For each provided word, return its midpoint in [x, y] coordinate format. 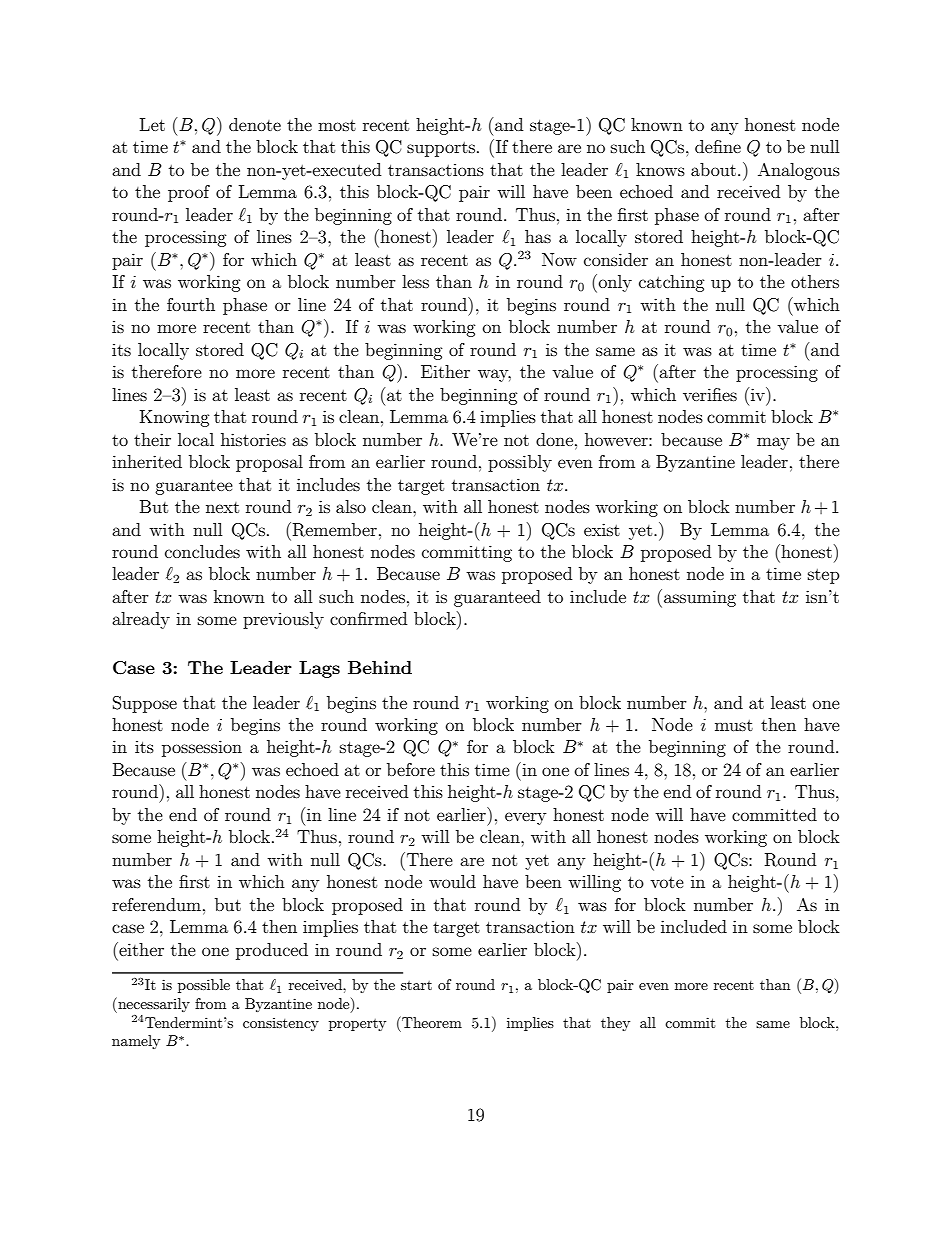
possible [204, 986]
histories [253, 439]
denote [255, 124]
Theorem [431, 1022]
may [773, 443]
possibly [520, 463]
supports [441, 149]
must [734, 725]
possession [202, 748]
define [718, 146]
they [615, 1024]
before [411, 769]
